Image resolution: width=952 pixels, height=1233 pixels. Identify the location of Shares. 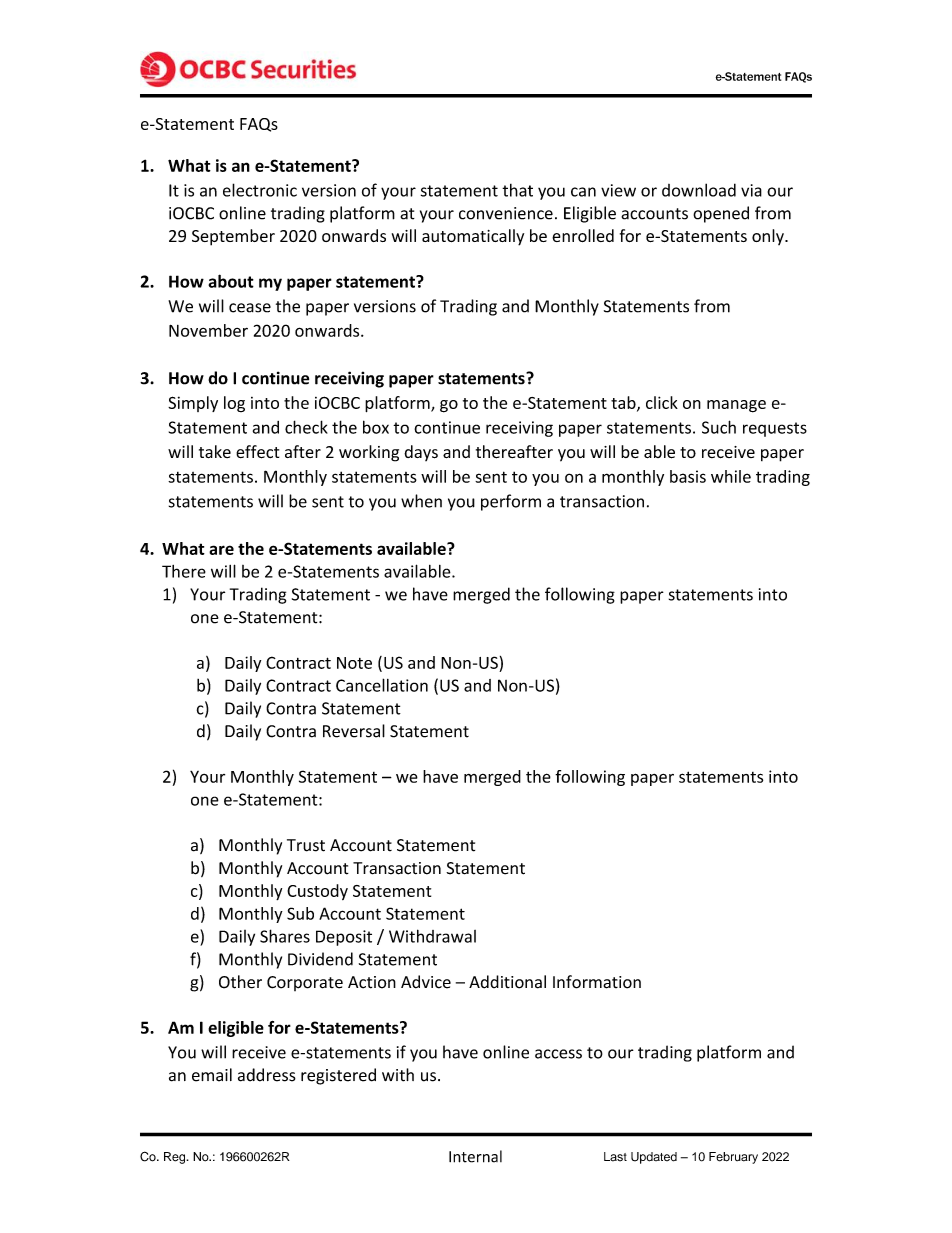
(285, 936).
